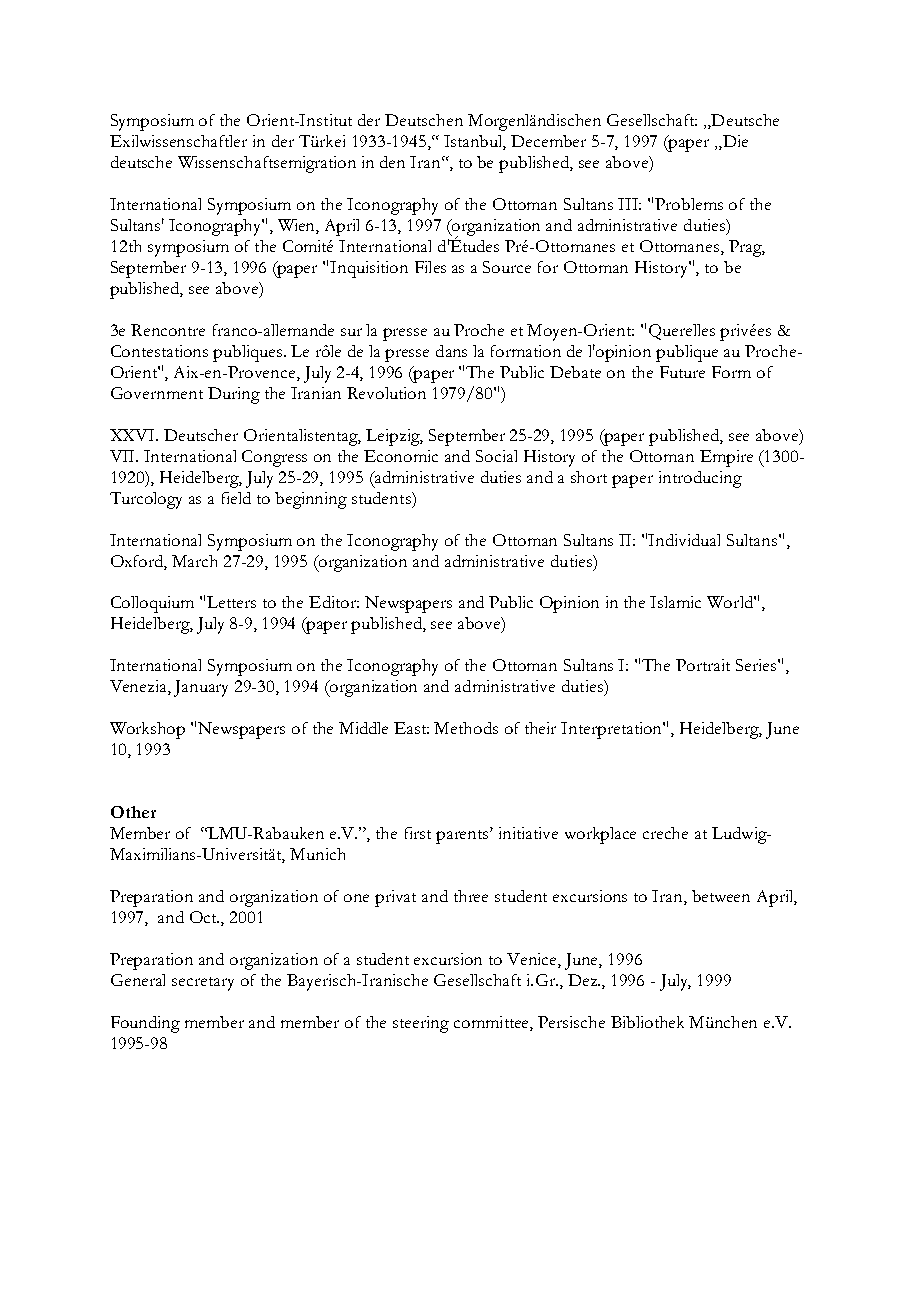 The width and height of the screenshot is (924, 1308). What do you see at coordinates (133, 812) in the screenshot?
I see `Other` at bounding box center [133, 812].
